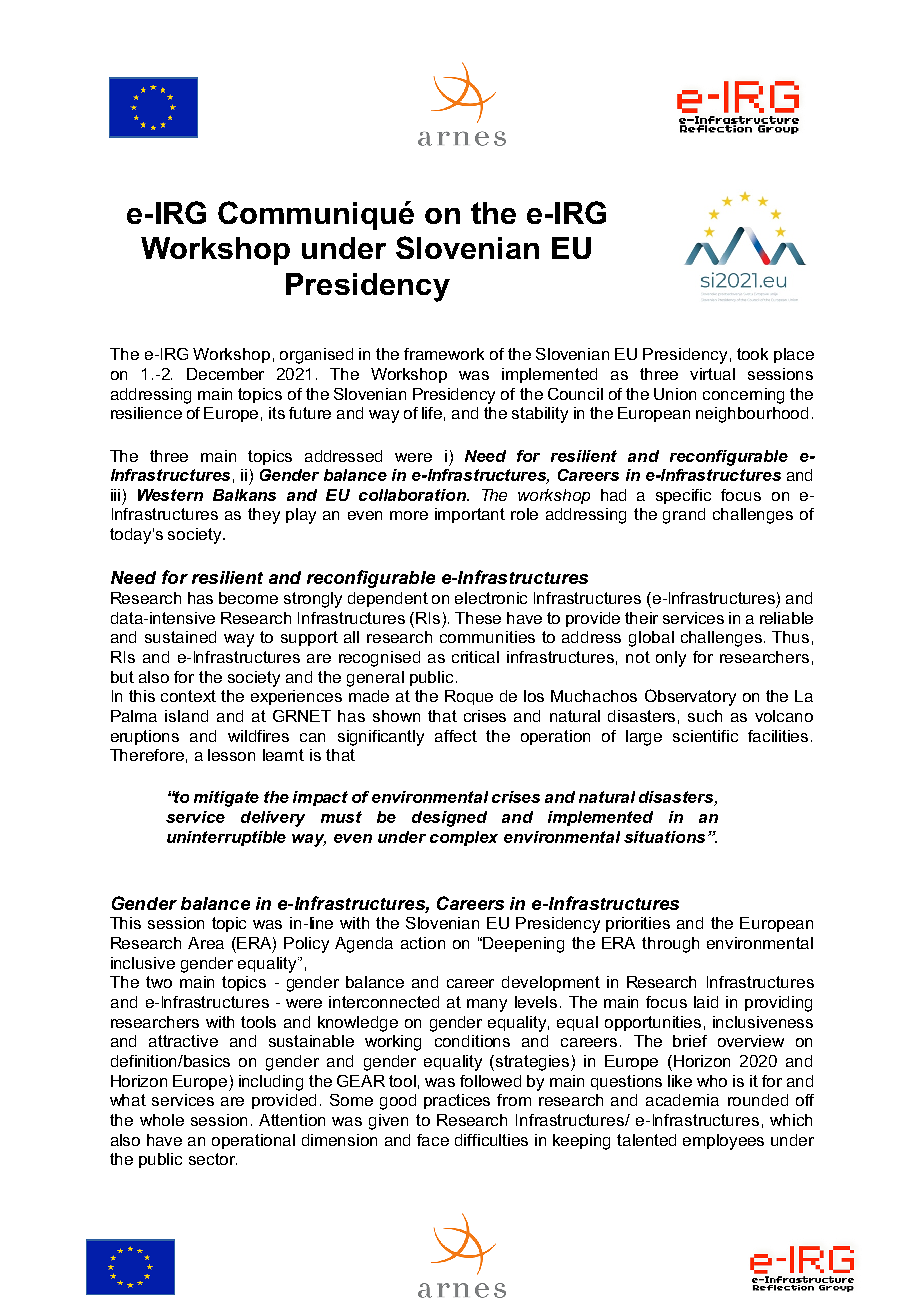  Describe the element at coordinates (491, 598) in the image. I see `electronic` at that location.
